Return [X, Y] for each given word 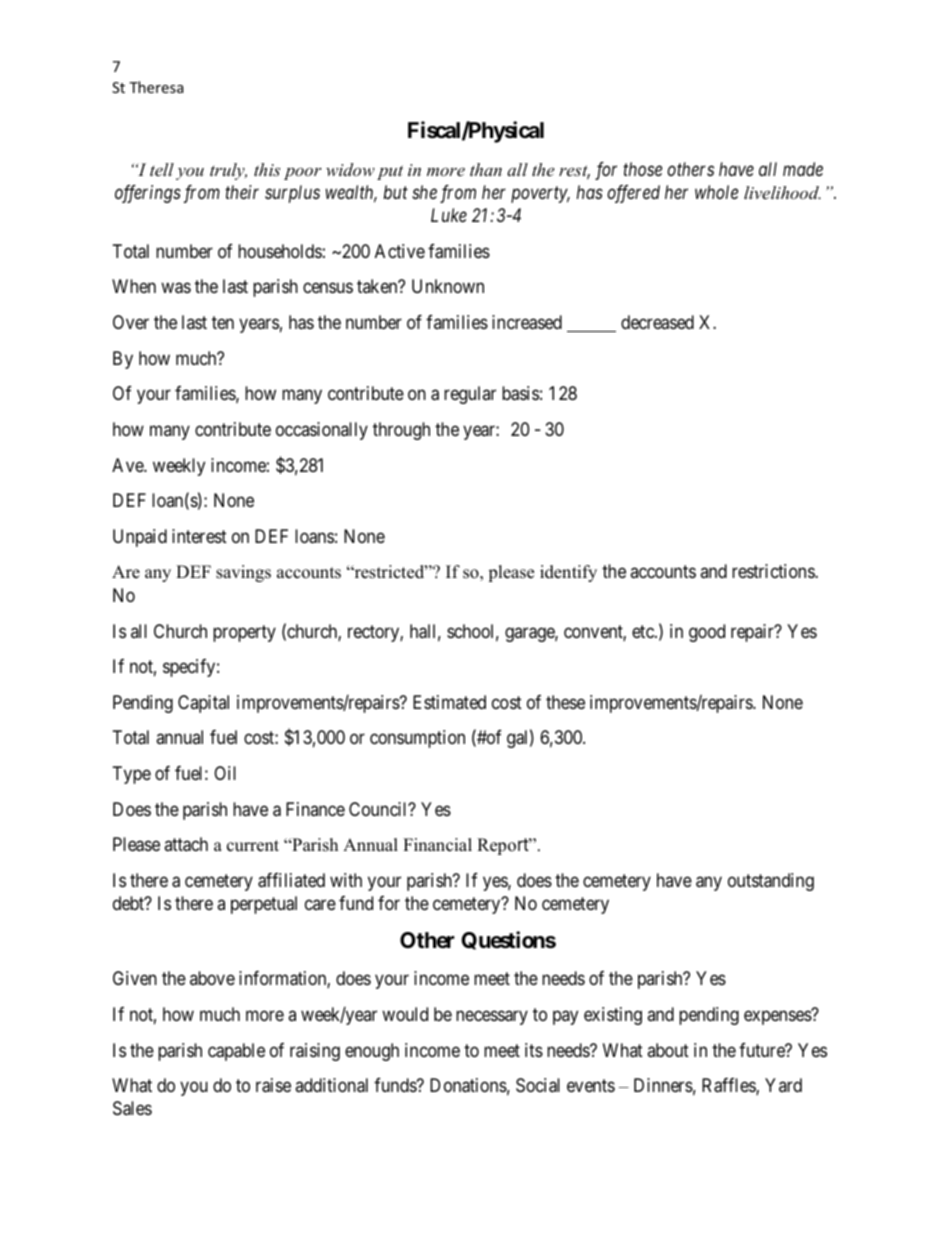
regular [470, 395]
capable [236, 1052]
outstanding [771, 882]
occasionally [322, 431]
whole [716, 192]
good [707, 633]
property [244, 633]
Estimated [449, 702]
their [242, 192]
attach [186, 844]
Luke [449, 215]
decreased [657, 322]
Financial [437, 845]
